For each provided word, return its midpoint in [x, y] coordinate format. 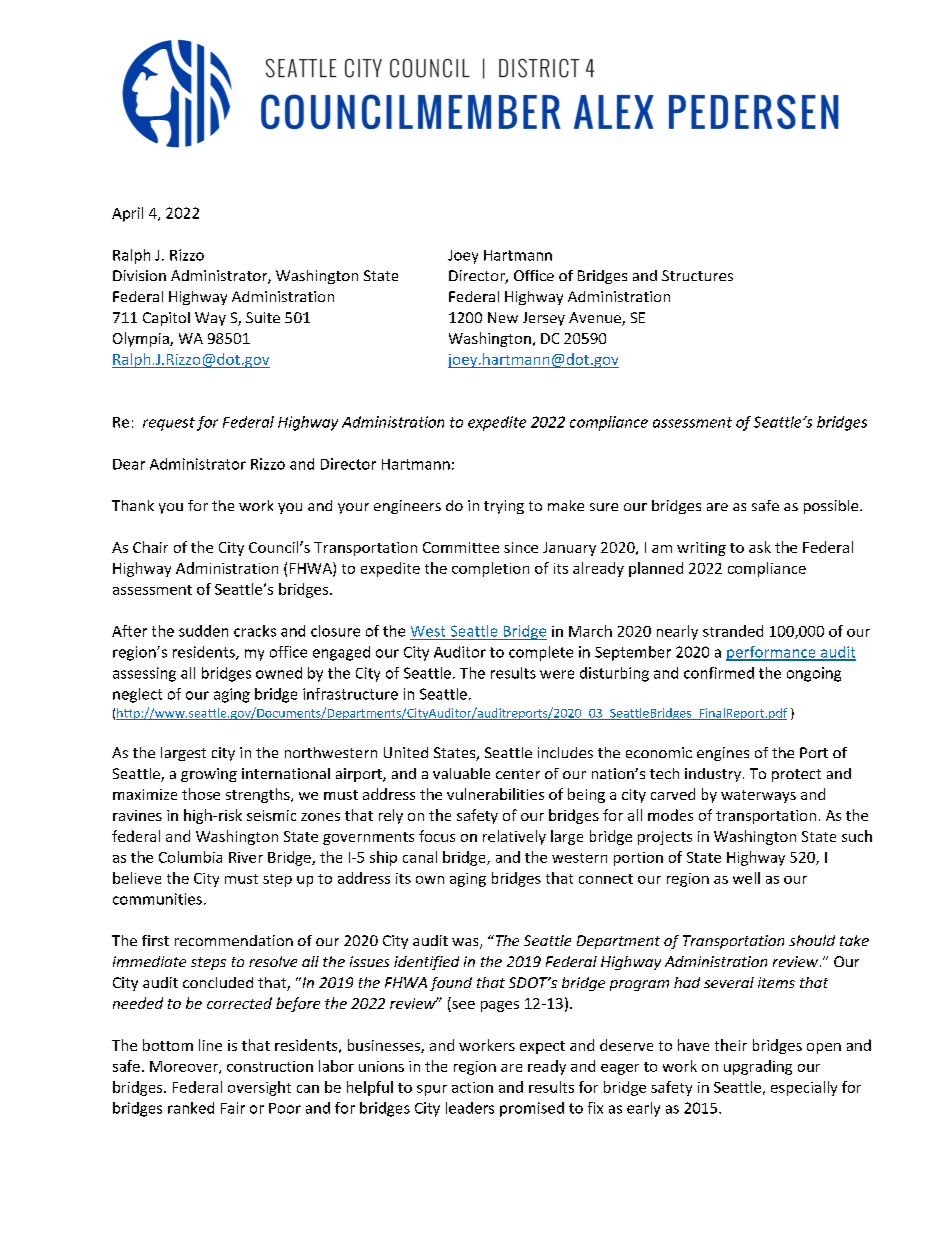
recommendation [234, 940]
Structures [697, 275]
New [503, 317]
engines [723, 754]
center [518, 774]
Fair [233, 1108]
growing [209, 775]
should [812, 940]
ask [760, 547]
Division [139, 275]
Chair [150, 547]
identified [426, 963]
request [169, 424]
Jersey [544, 319]
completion [490, 569]
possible [832, 507]
